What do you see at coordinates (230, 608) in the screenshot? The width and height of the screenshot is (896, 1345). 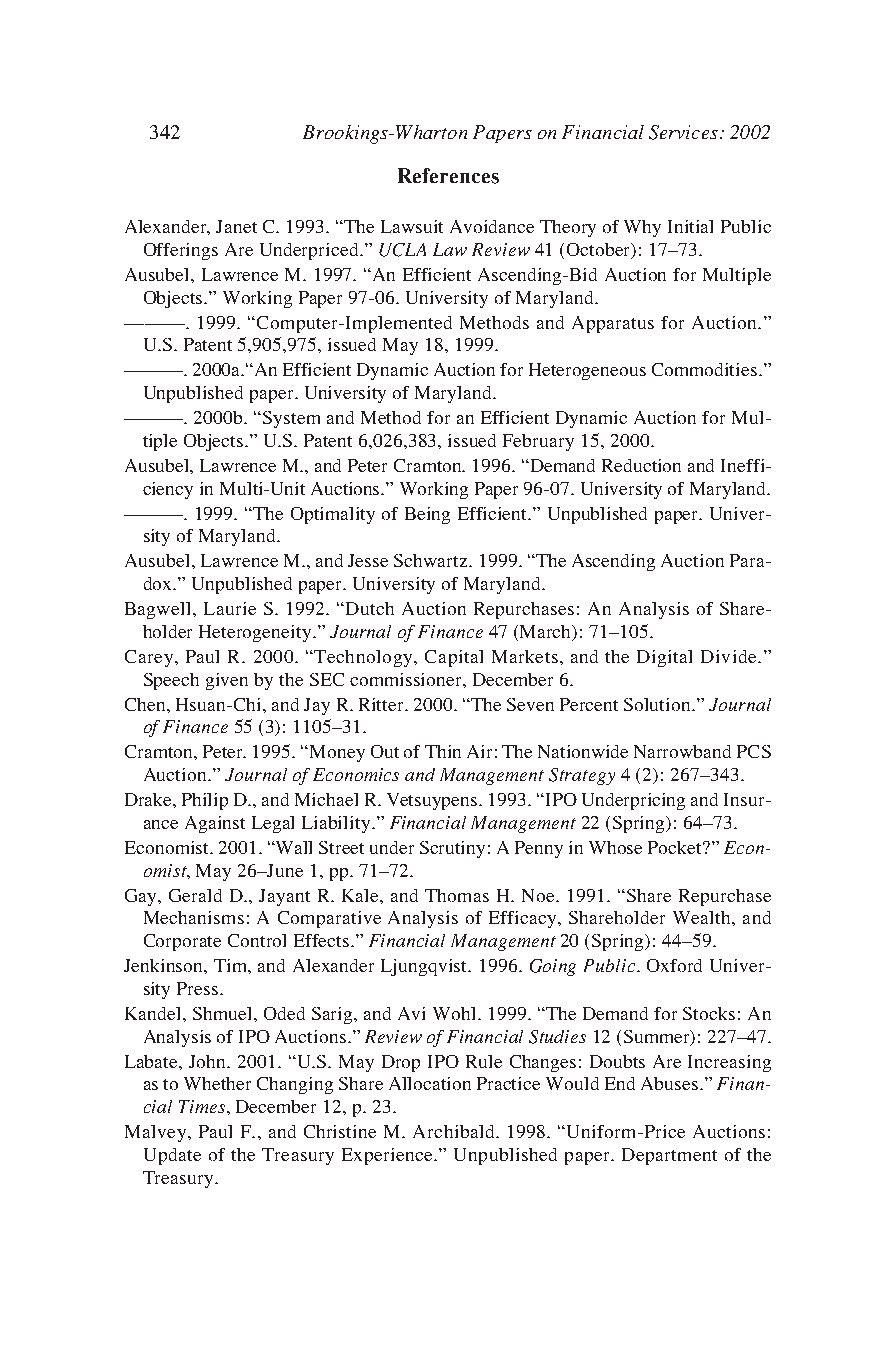 I see `Laurie` at bounding box center [230, 608].
